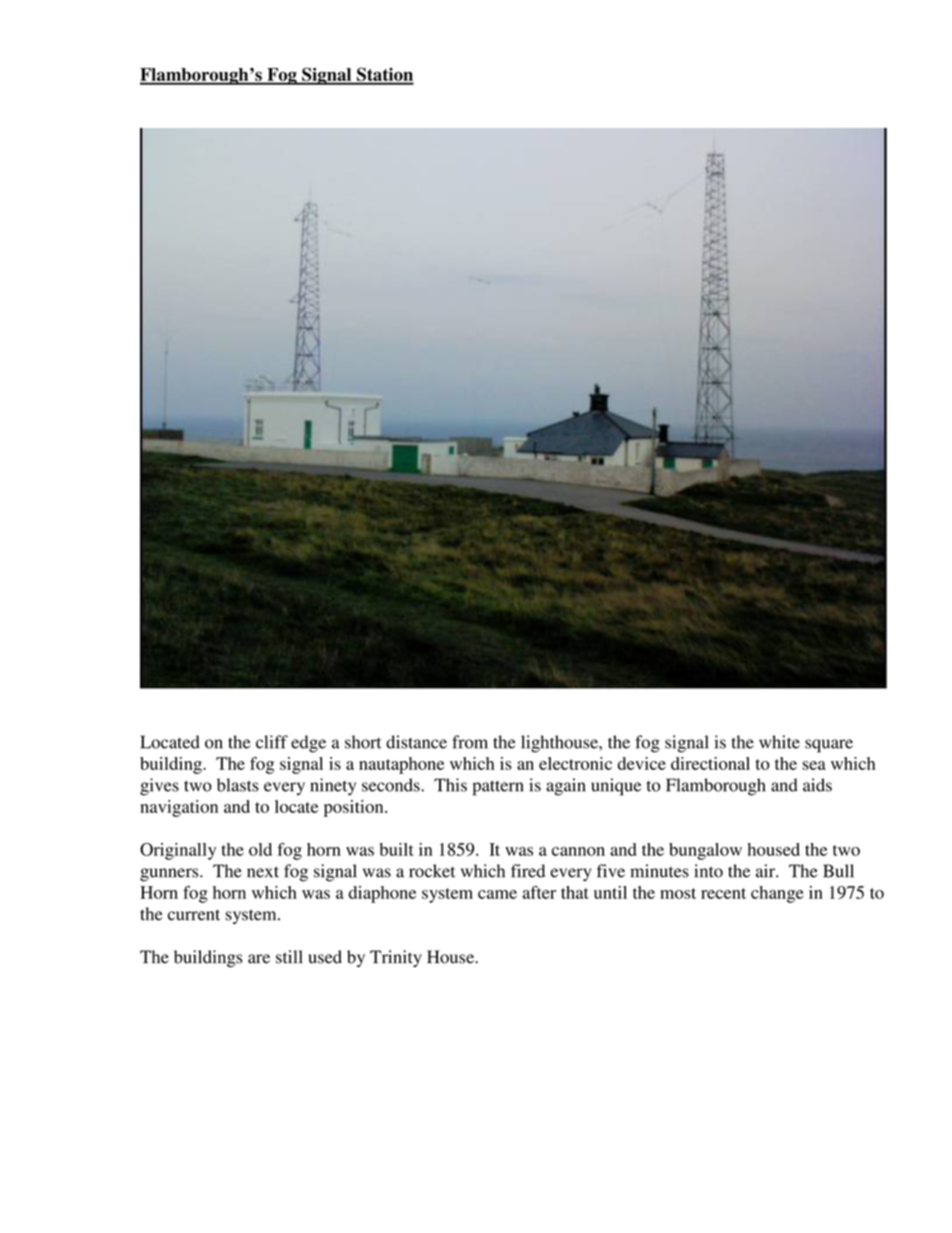  What do you see at coordinates (829, 746) in the image?
I see `square` at bounding box center [829, 746].
